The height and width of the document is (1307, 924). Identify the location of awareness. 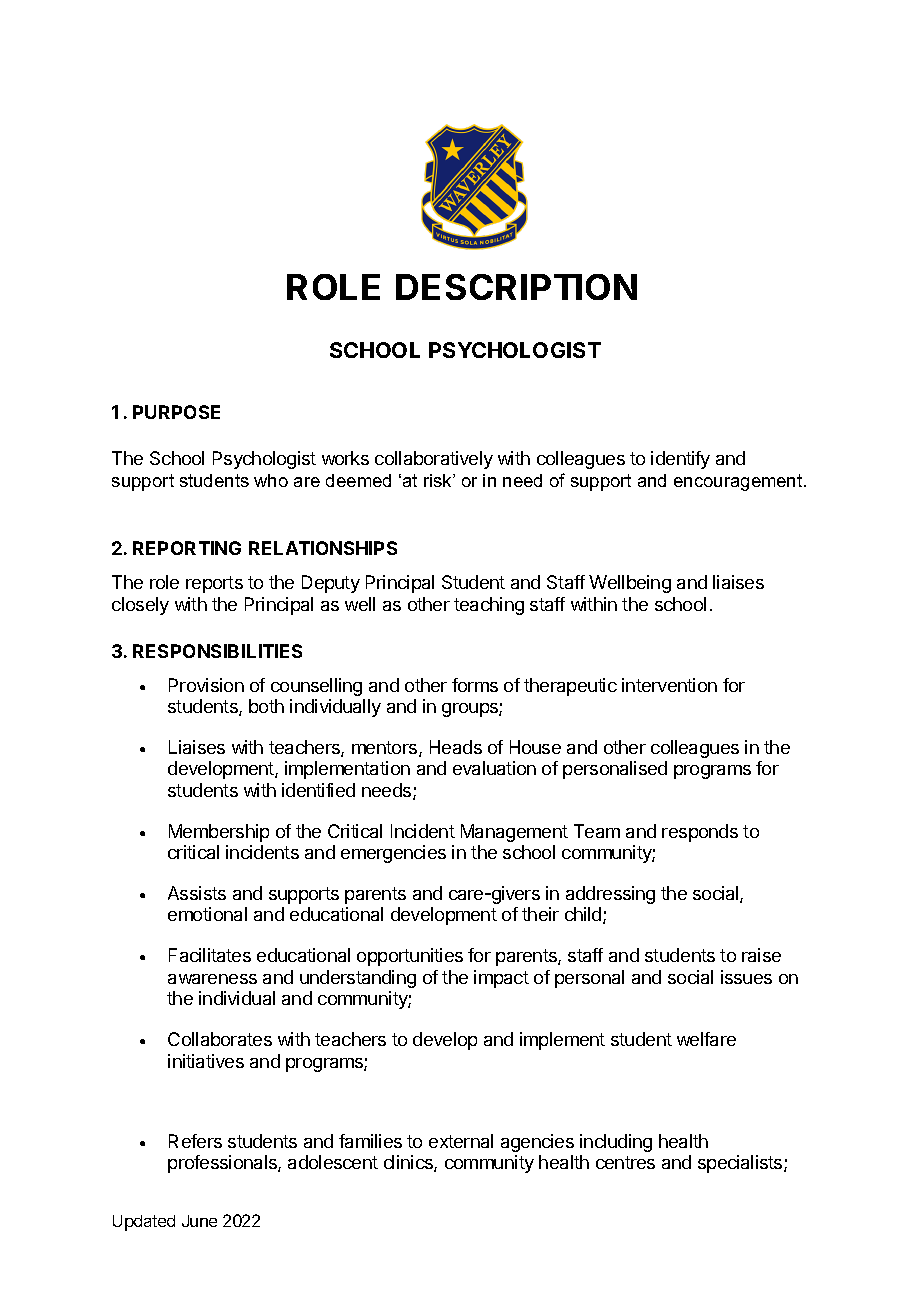
(212, 979).
